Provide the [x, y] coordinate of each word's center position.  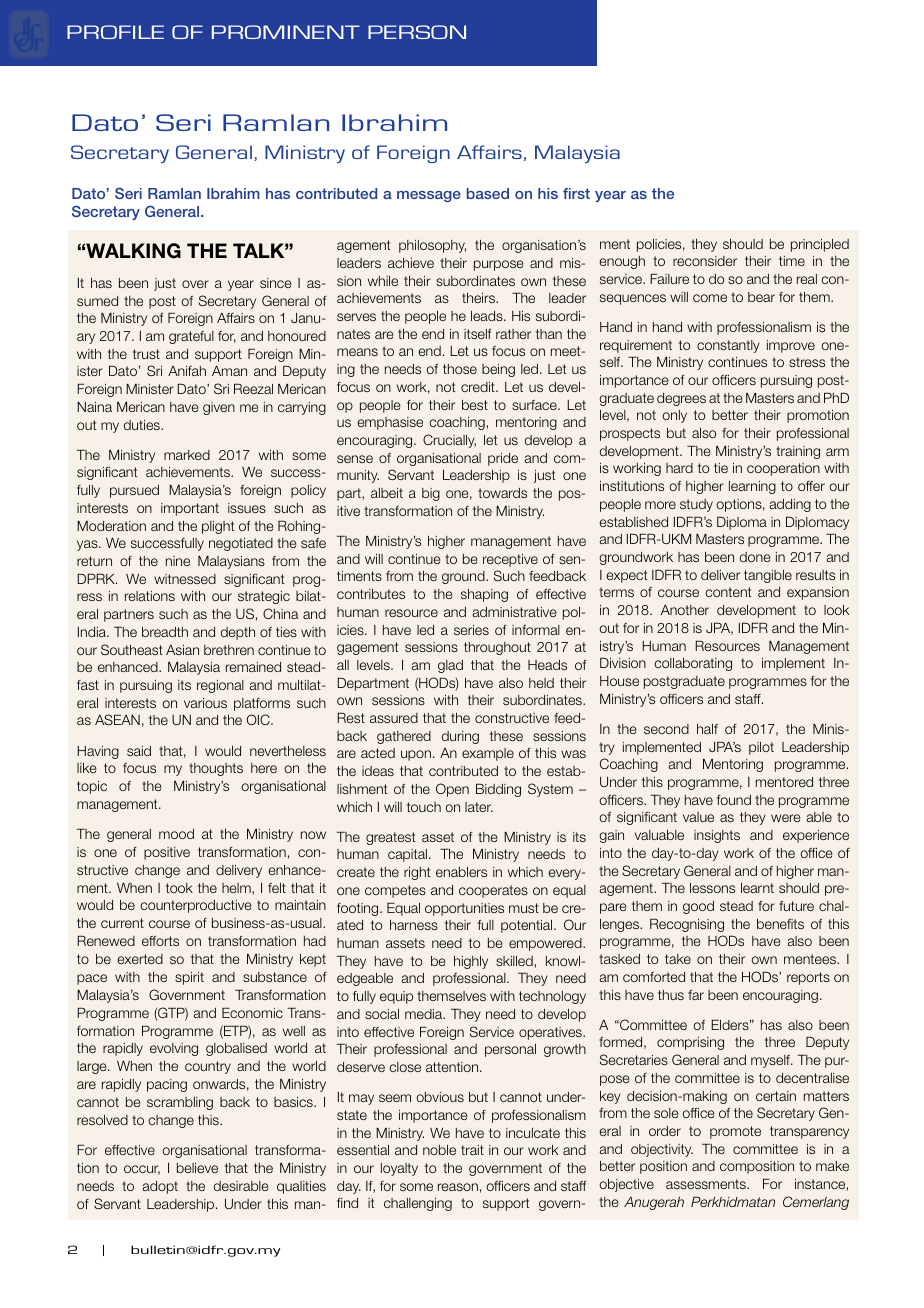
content [728, 592]
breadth [165, 632]
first [576, 193]
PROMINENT [286, 32]
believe [197, 1168]
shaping [484, 595]
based [488, 193]
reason [458, 1187]
